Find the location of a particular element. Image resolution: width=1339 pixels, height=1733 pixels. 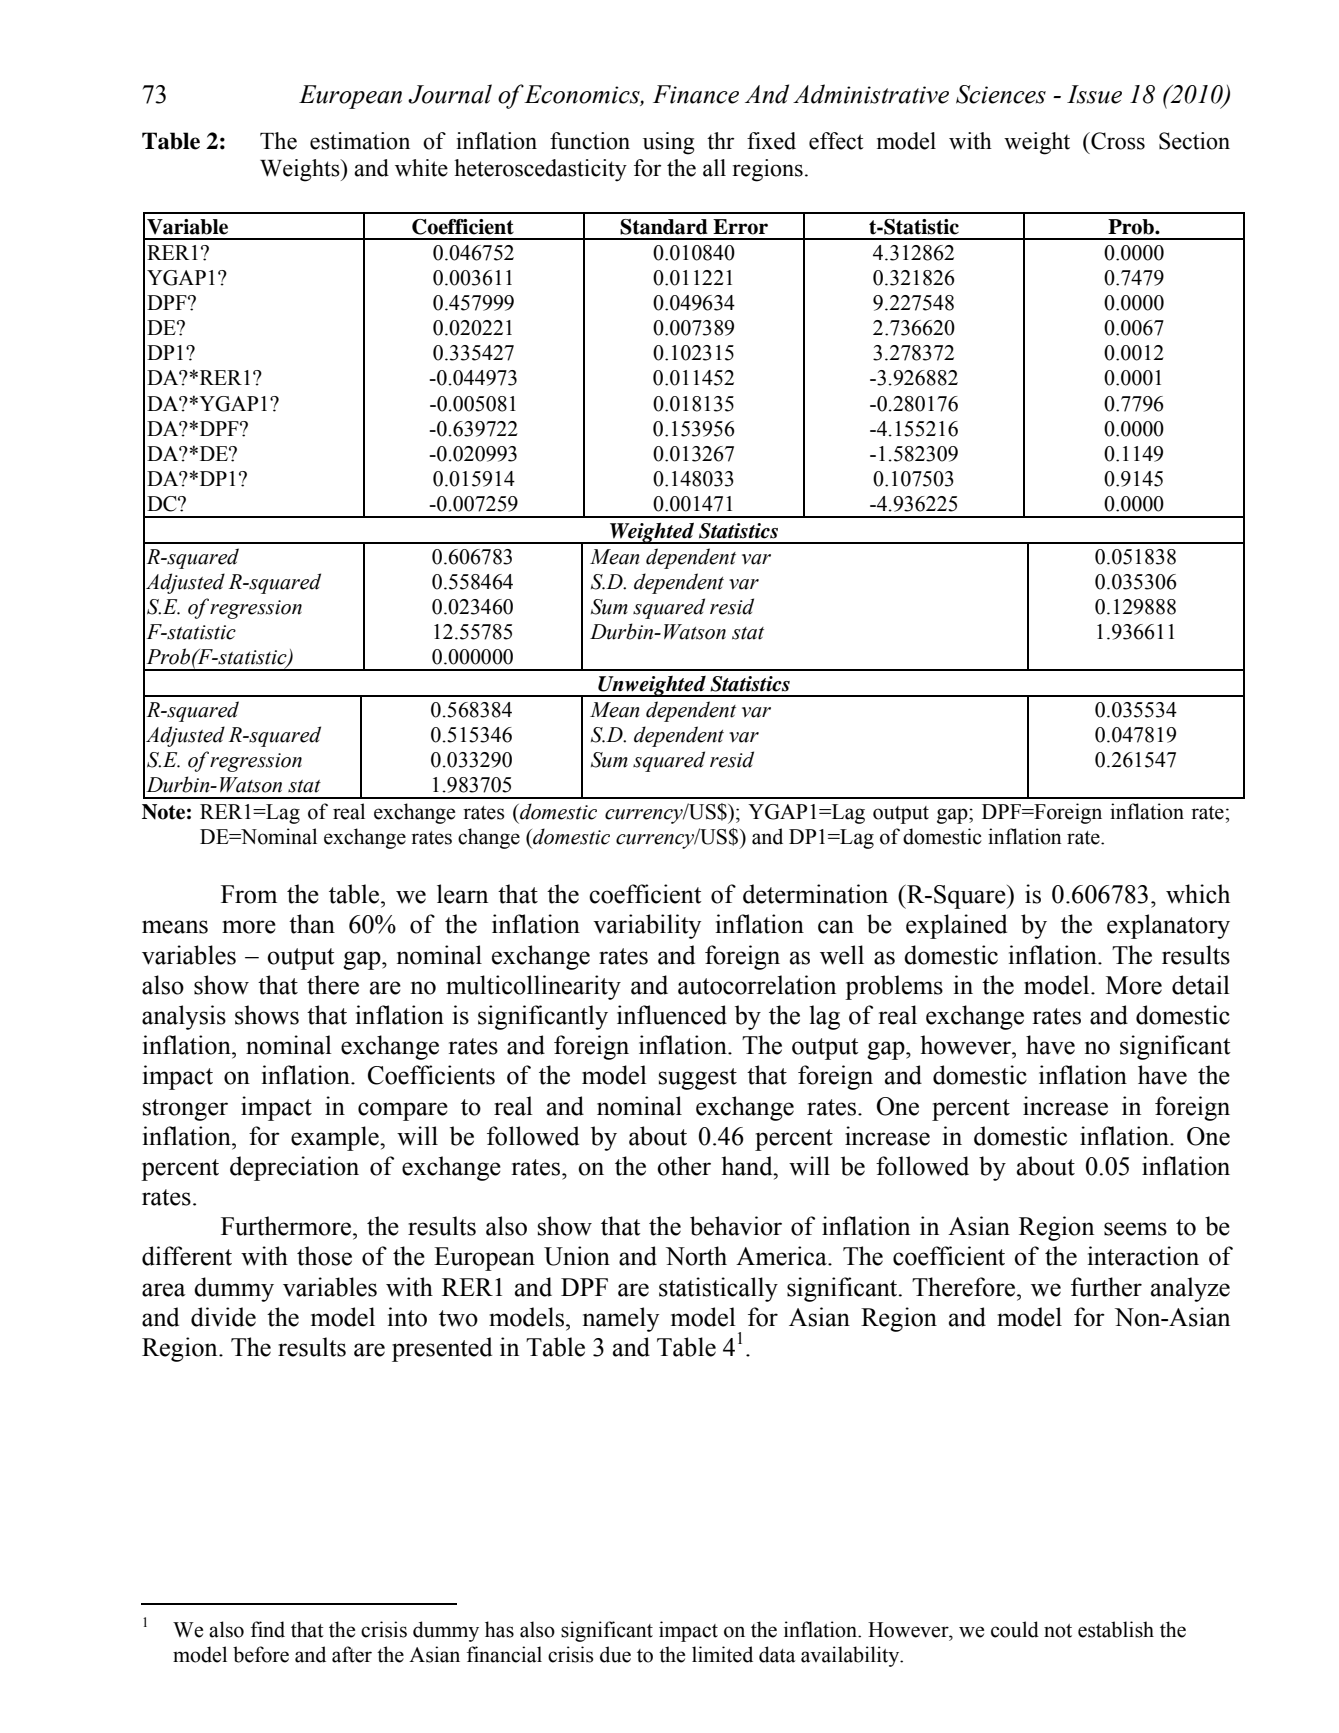

establish is located at coordinates (1116, 1629).
